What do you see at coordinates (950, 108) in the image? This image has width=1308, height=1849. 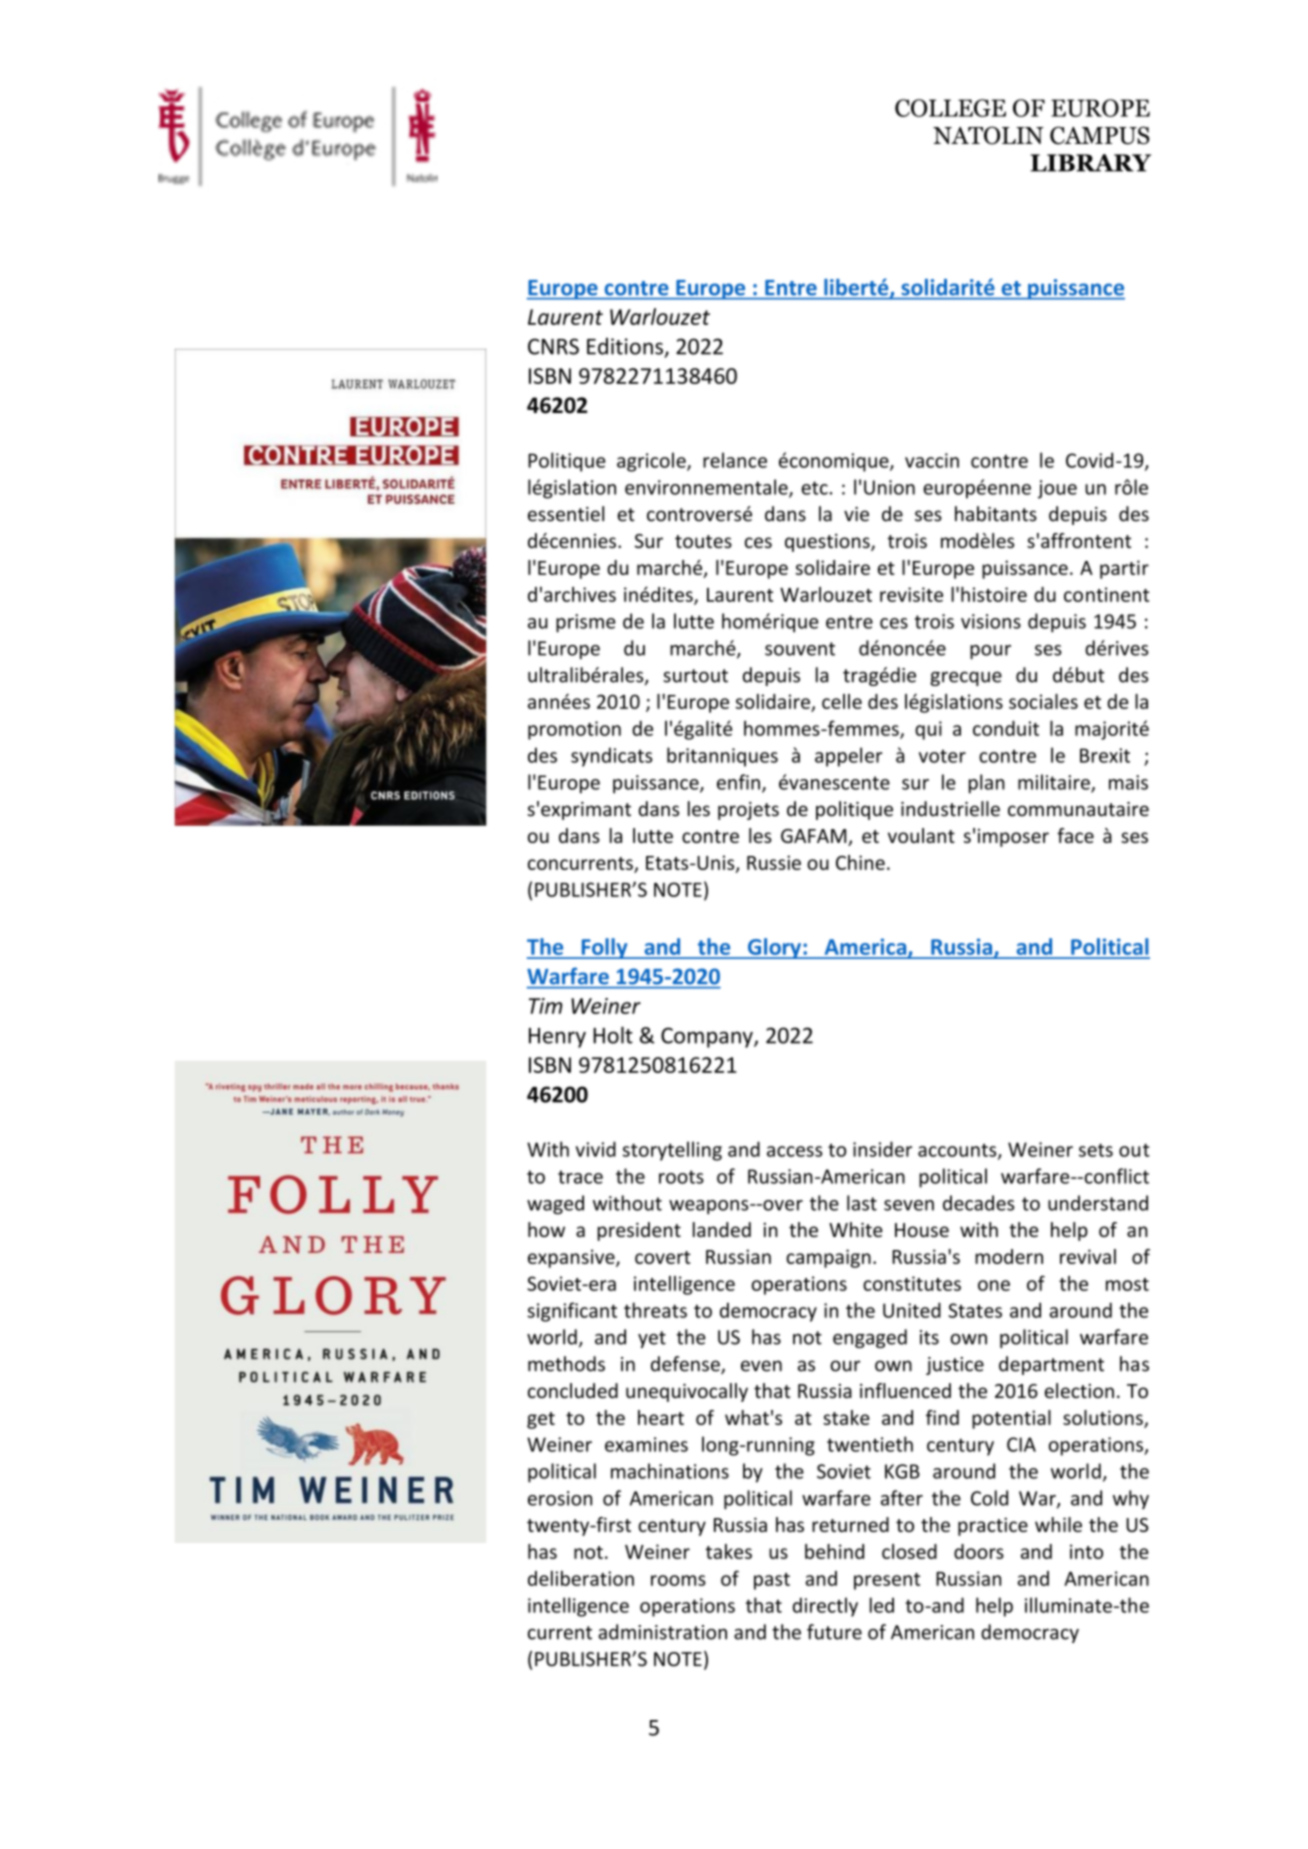 I see `COLLEGE` at bounding box center [950, 108].
